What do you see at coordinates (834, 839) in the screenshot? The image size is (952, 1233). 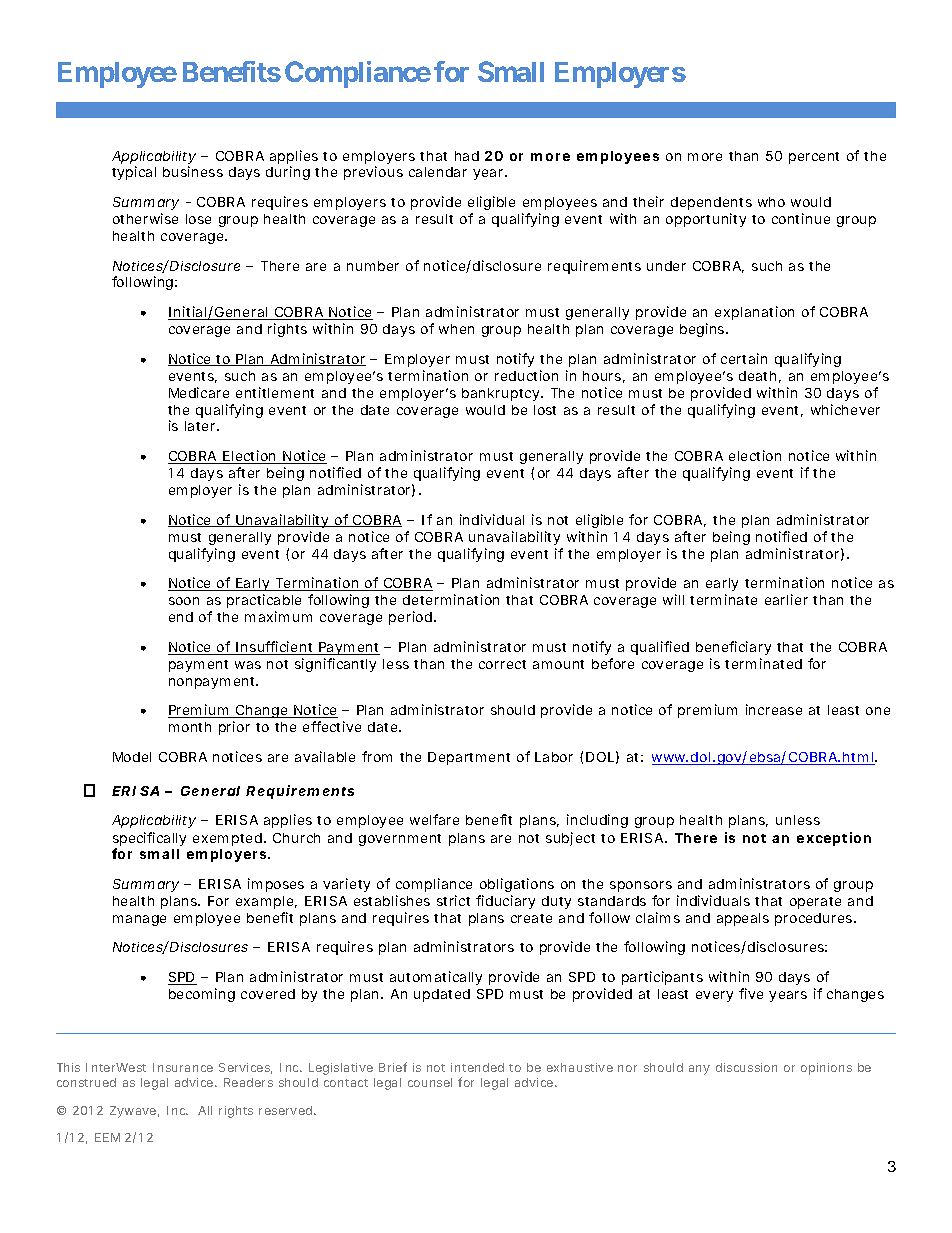 I see `exception` at bounding box center [834, 839].
